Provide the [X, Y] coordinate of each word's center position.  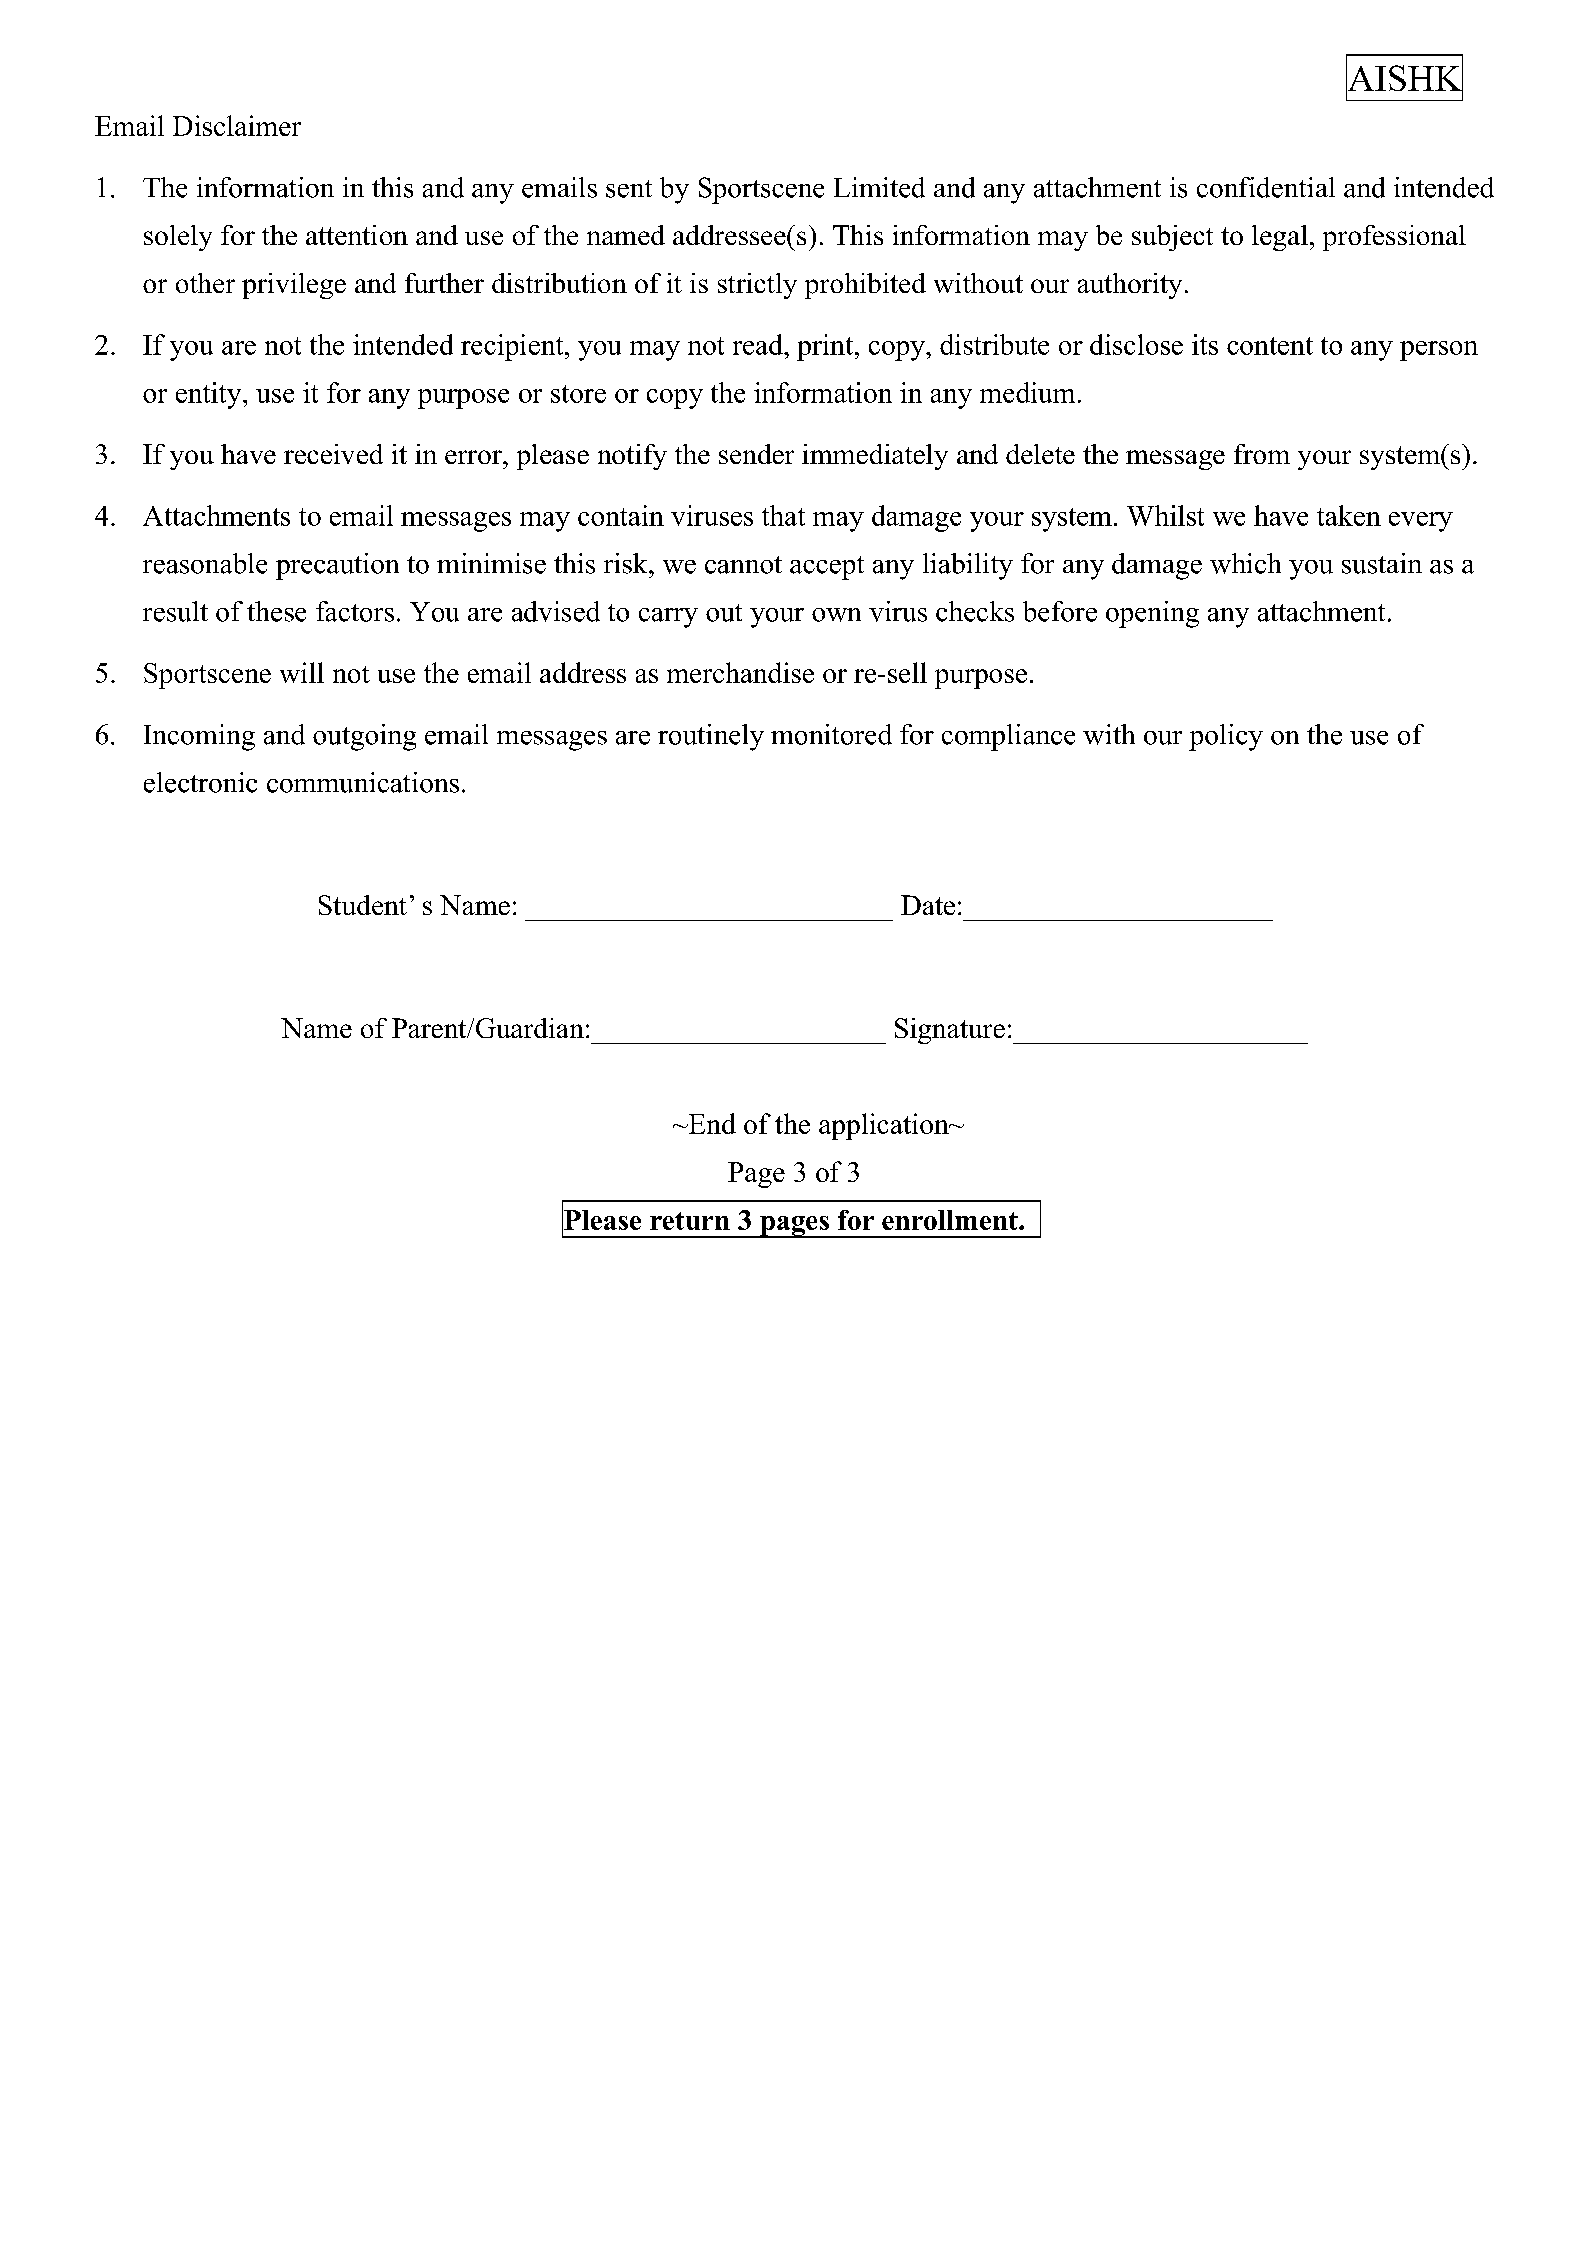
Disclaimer [237, 125]
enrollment [951, 1220]
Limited [879, 187]
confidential [1266, 187]
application [885, 1126]
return [690, 1221]
